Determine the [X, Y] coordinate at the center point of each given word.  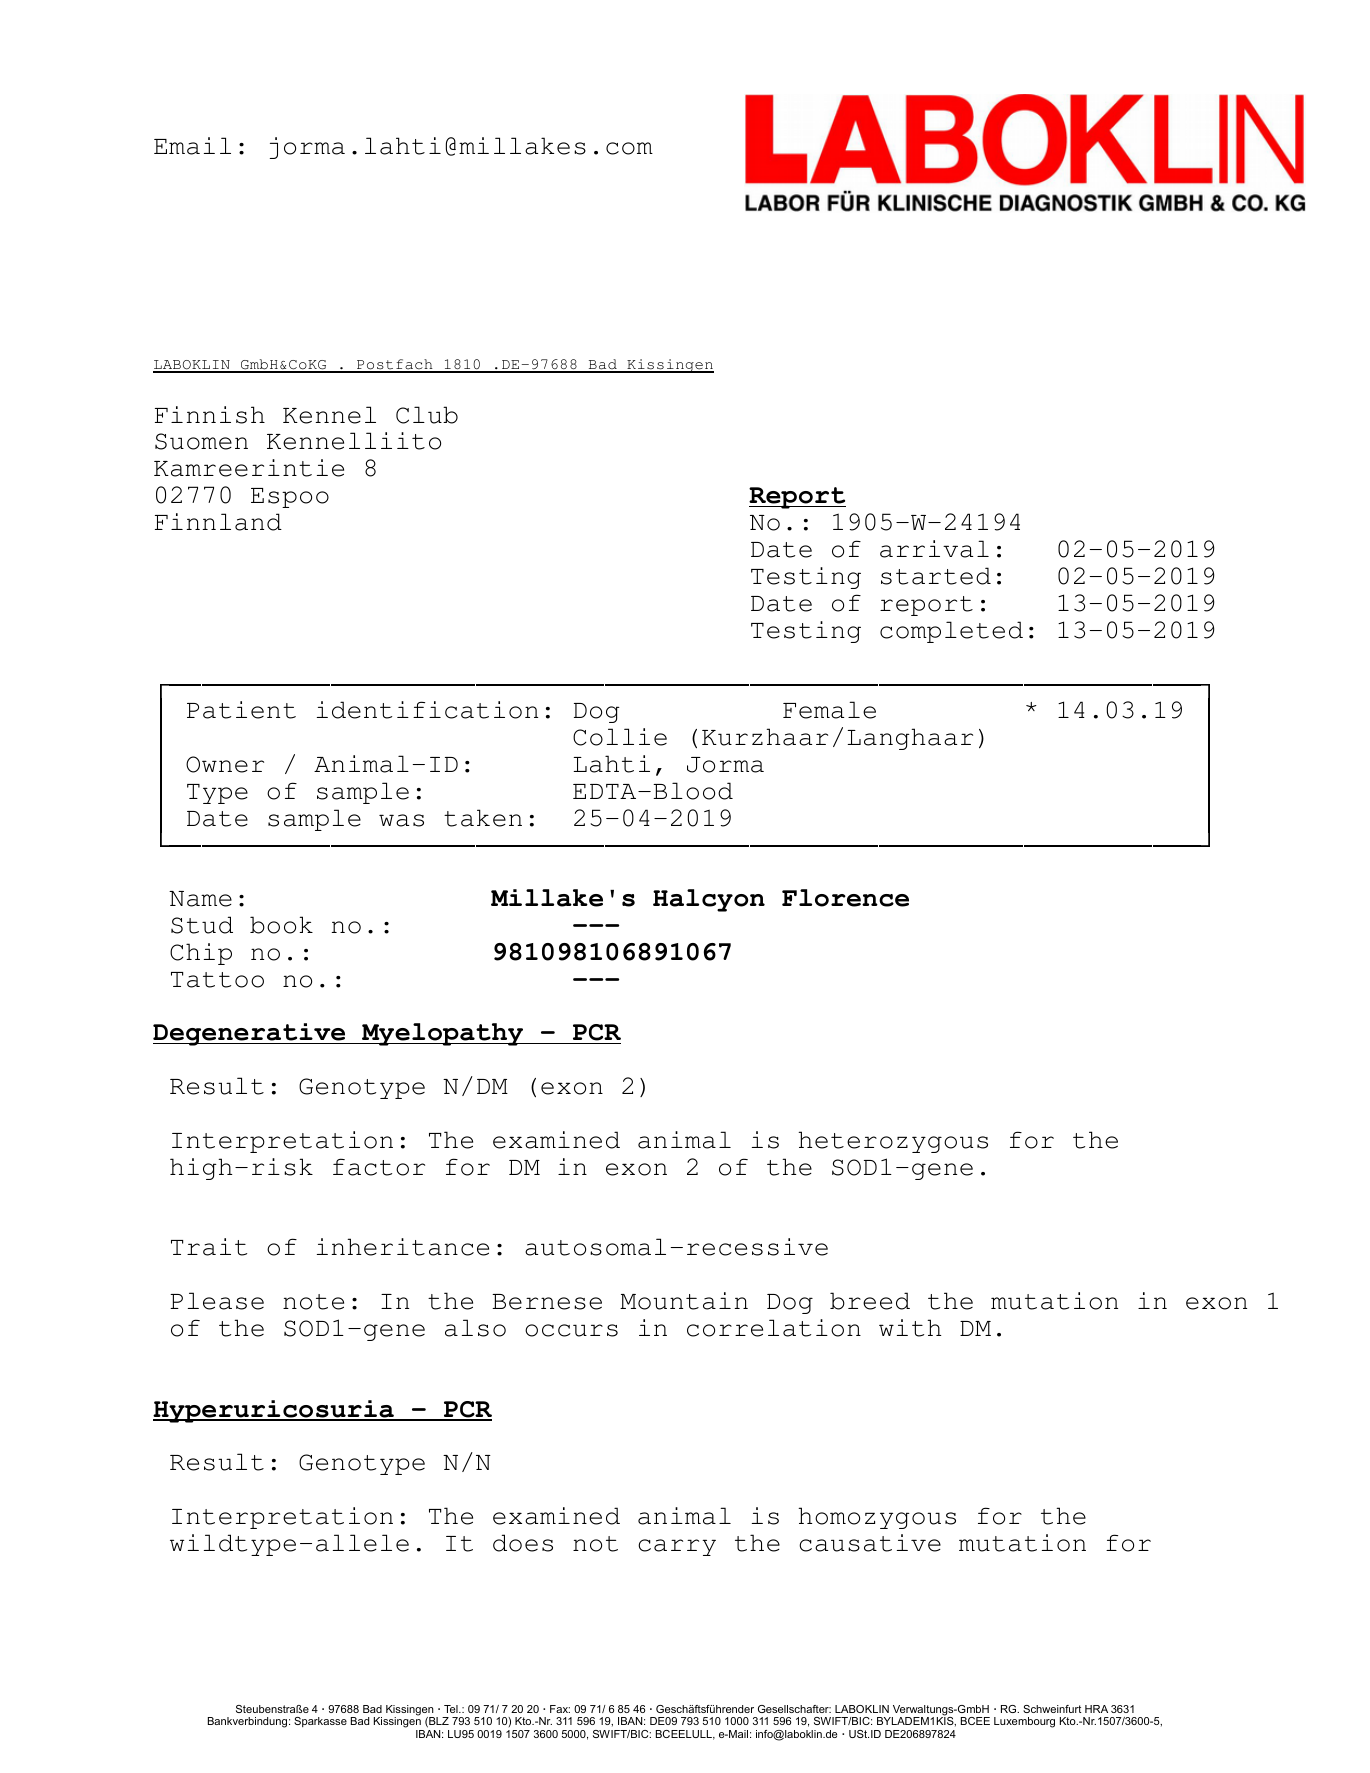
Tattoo [217, 980]
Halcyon [709, 900]
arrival [934, 549]
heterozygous [893, 1142]
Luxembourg [1024, 1722]
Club [427, 415]
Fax [560, 1709]
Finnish [210, 415]
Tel [452, 1709]
